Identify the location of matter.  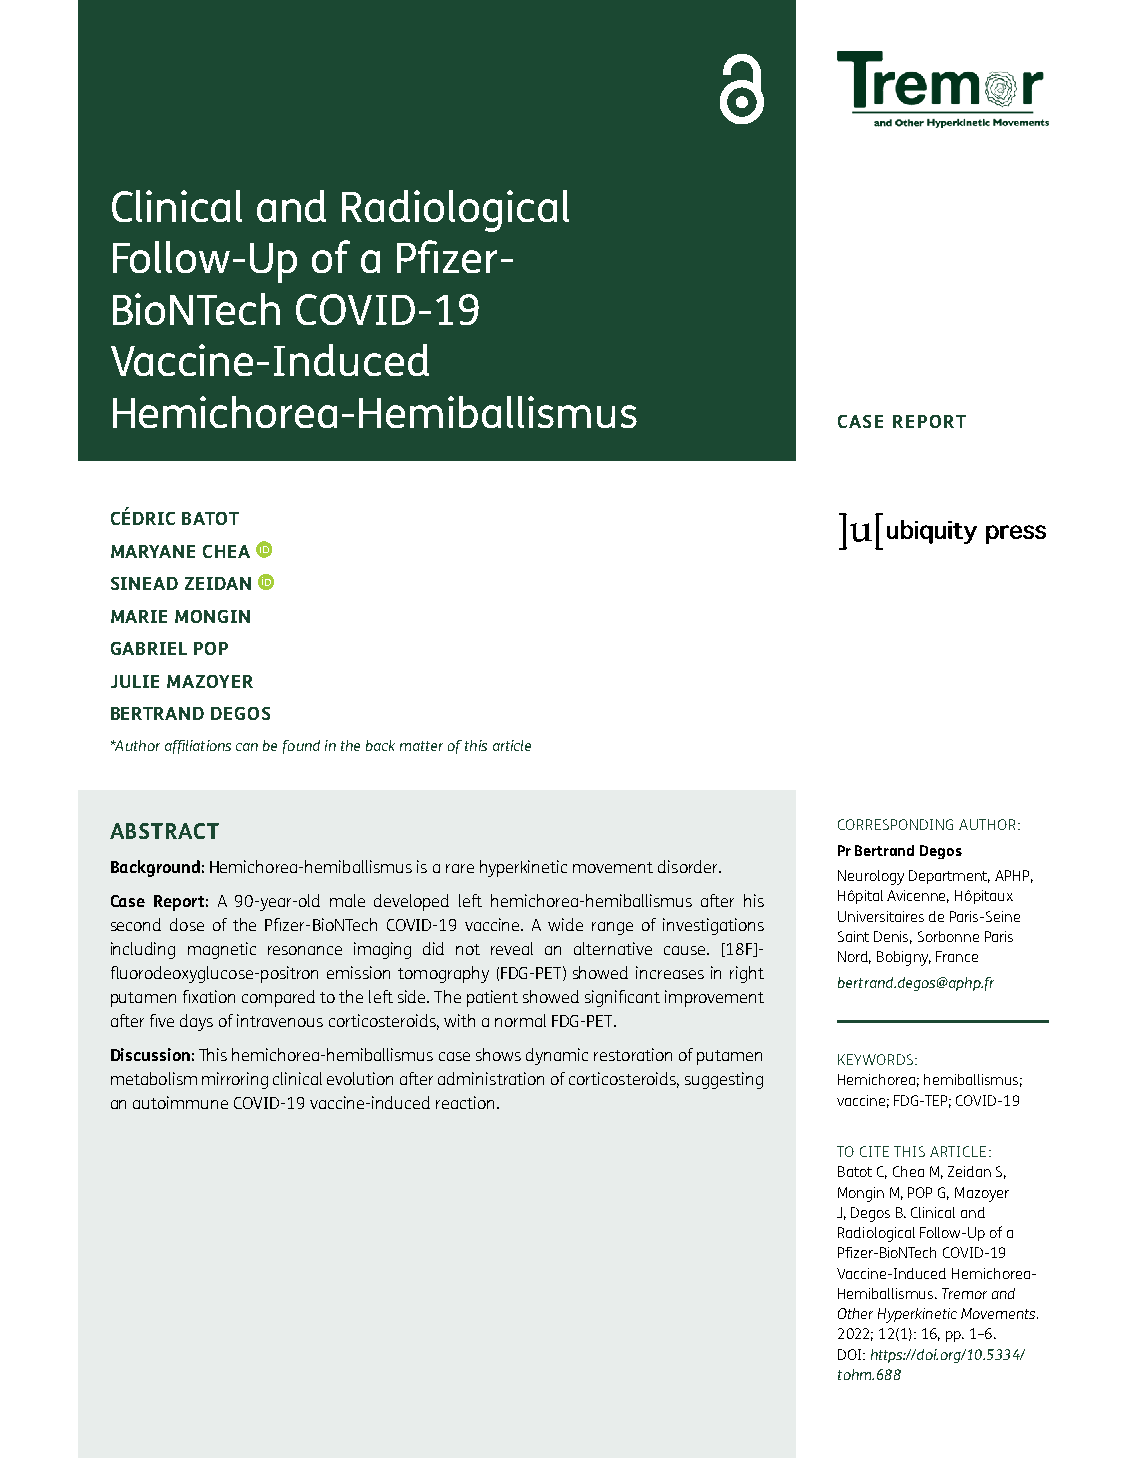
(421, 746).
